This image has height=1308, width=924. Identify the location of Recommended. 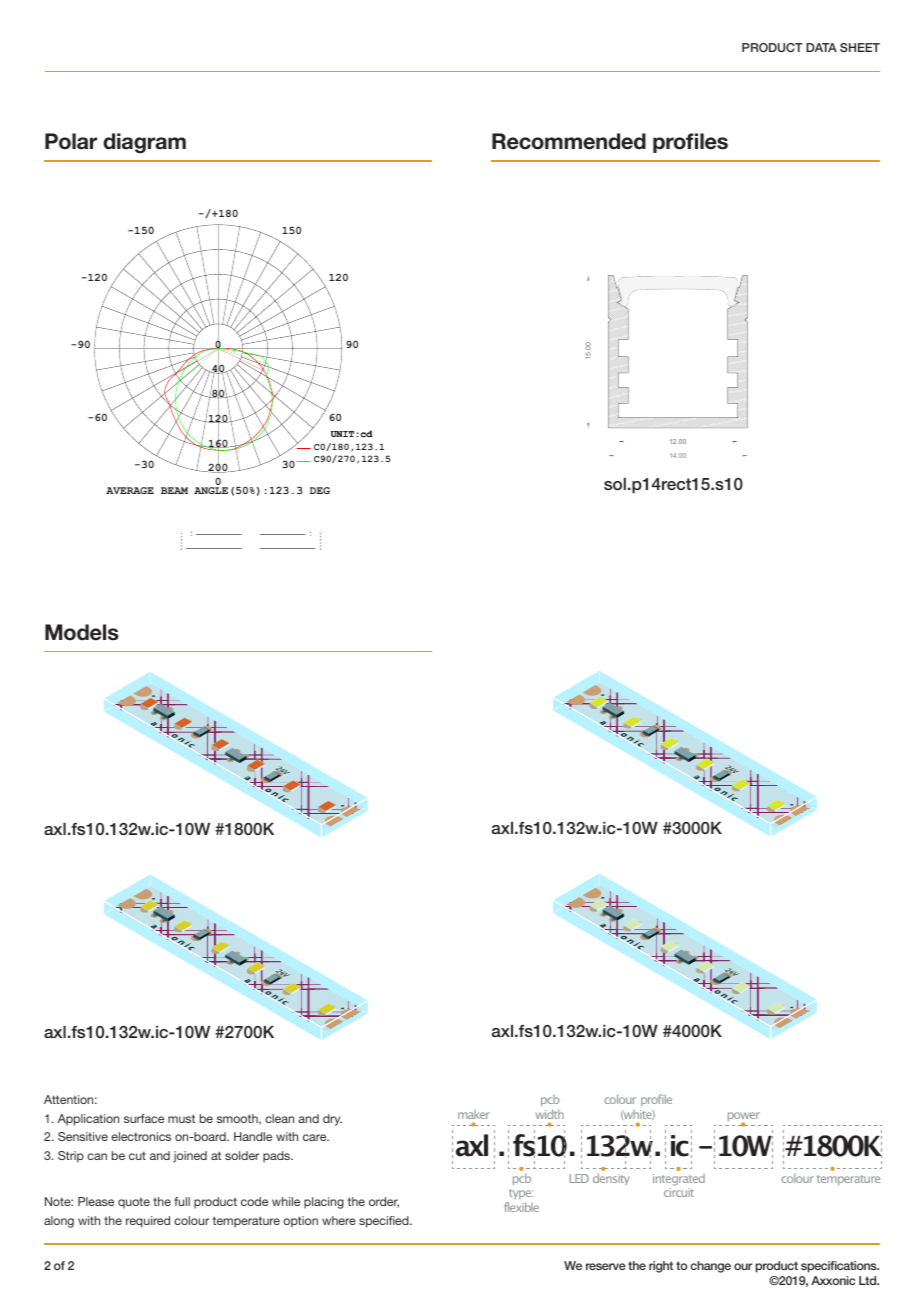
(569, 141).
